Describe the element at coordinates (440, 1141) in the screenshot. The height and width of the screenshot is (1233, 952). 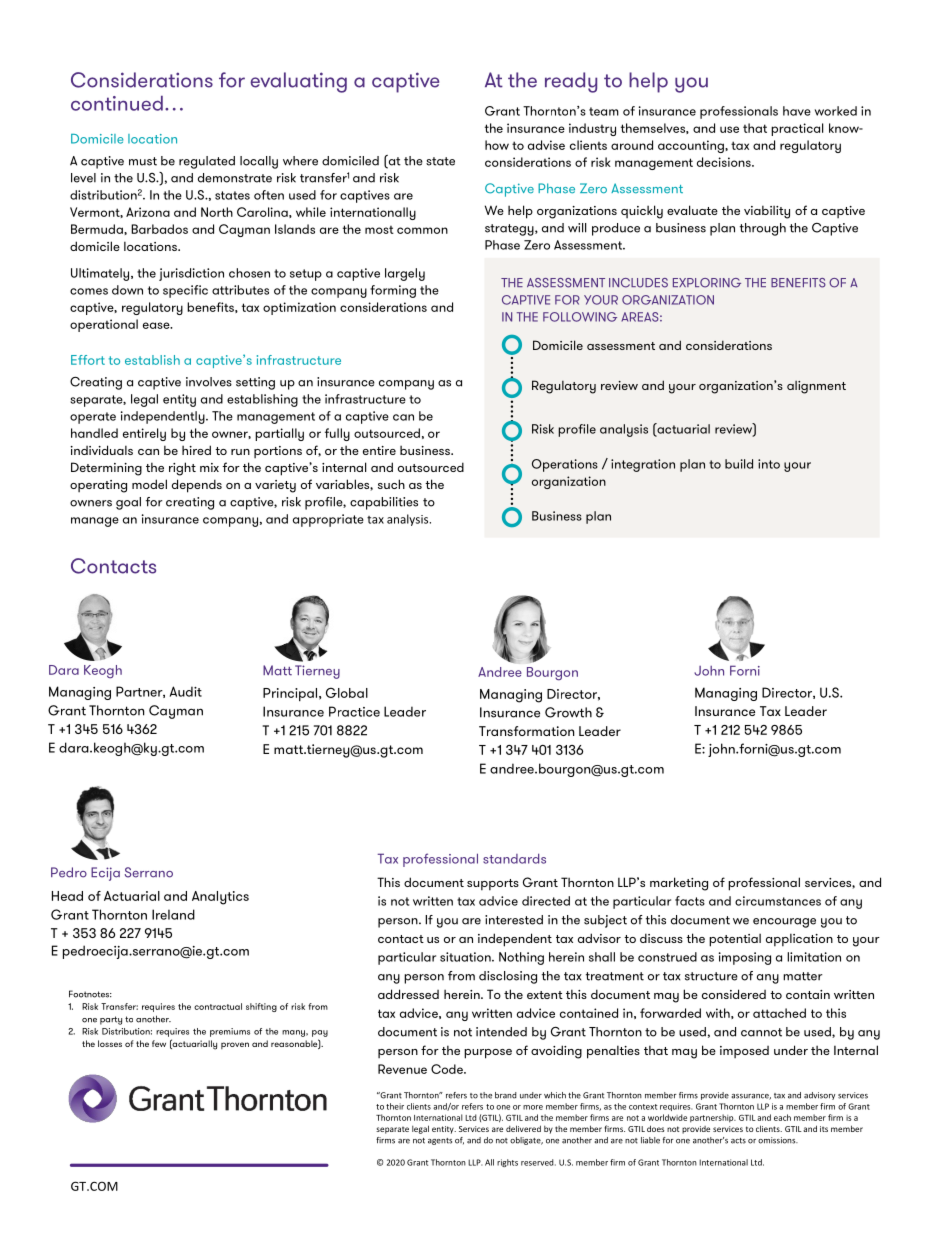
I see `agents` at that location.
